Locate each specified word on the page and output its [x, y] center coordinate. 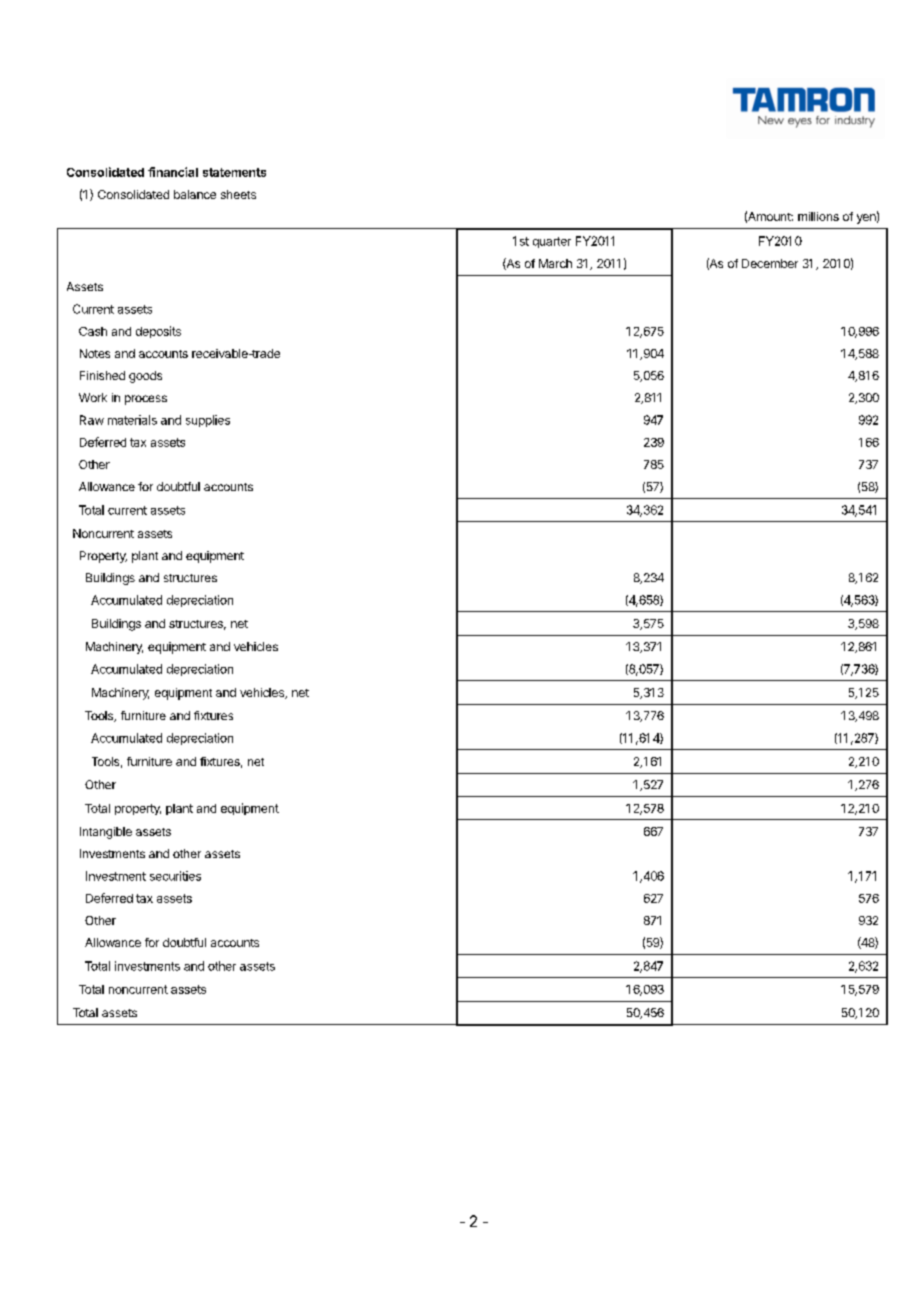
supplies [208, 421]
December [770, 263]
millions [818, 216]
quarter [552, 242]
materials [132, 420]
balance [195, 194]
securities [175, 876]
